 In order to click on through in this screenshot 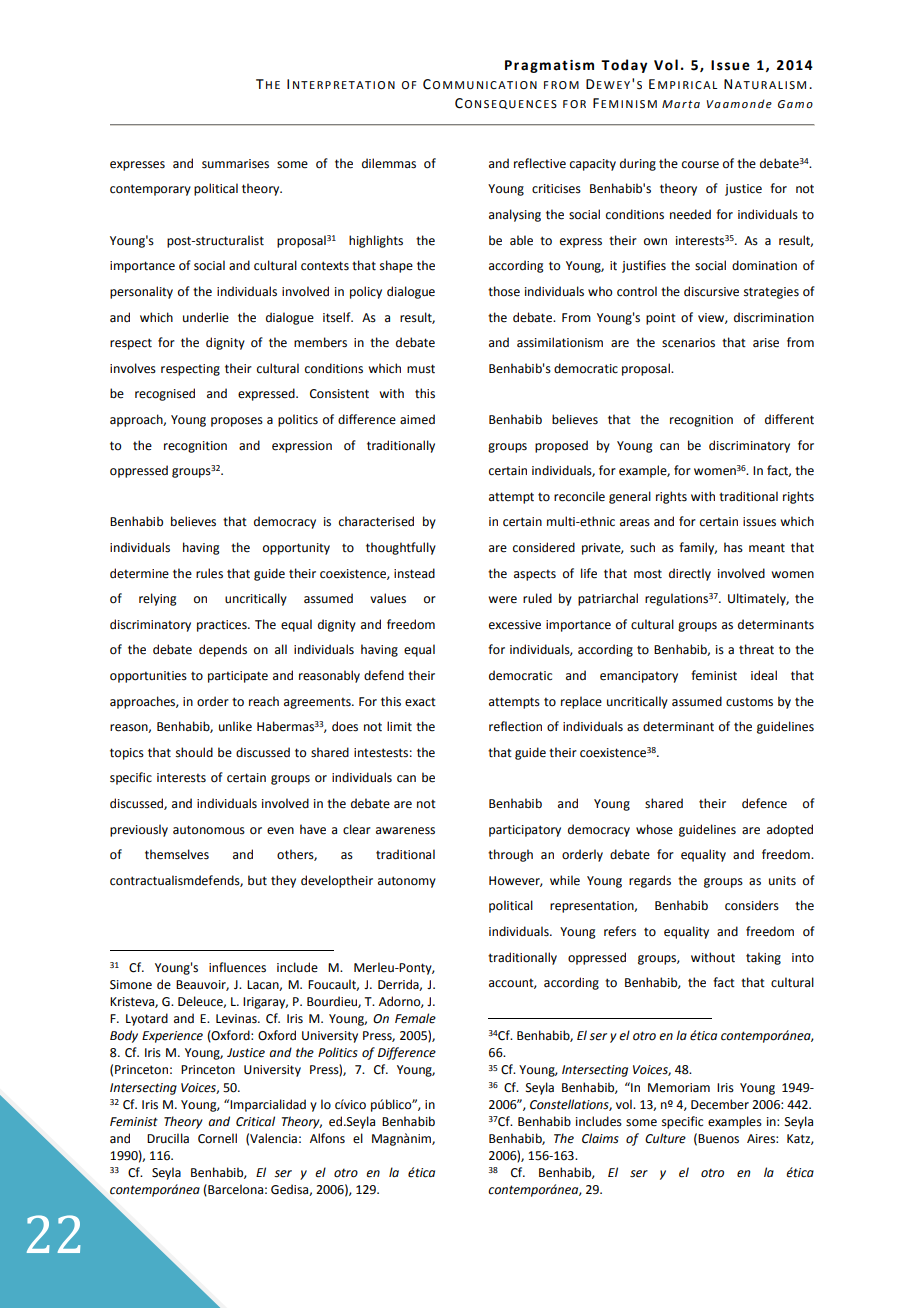, I will do `click(510, 855)`.
